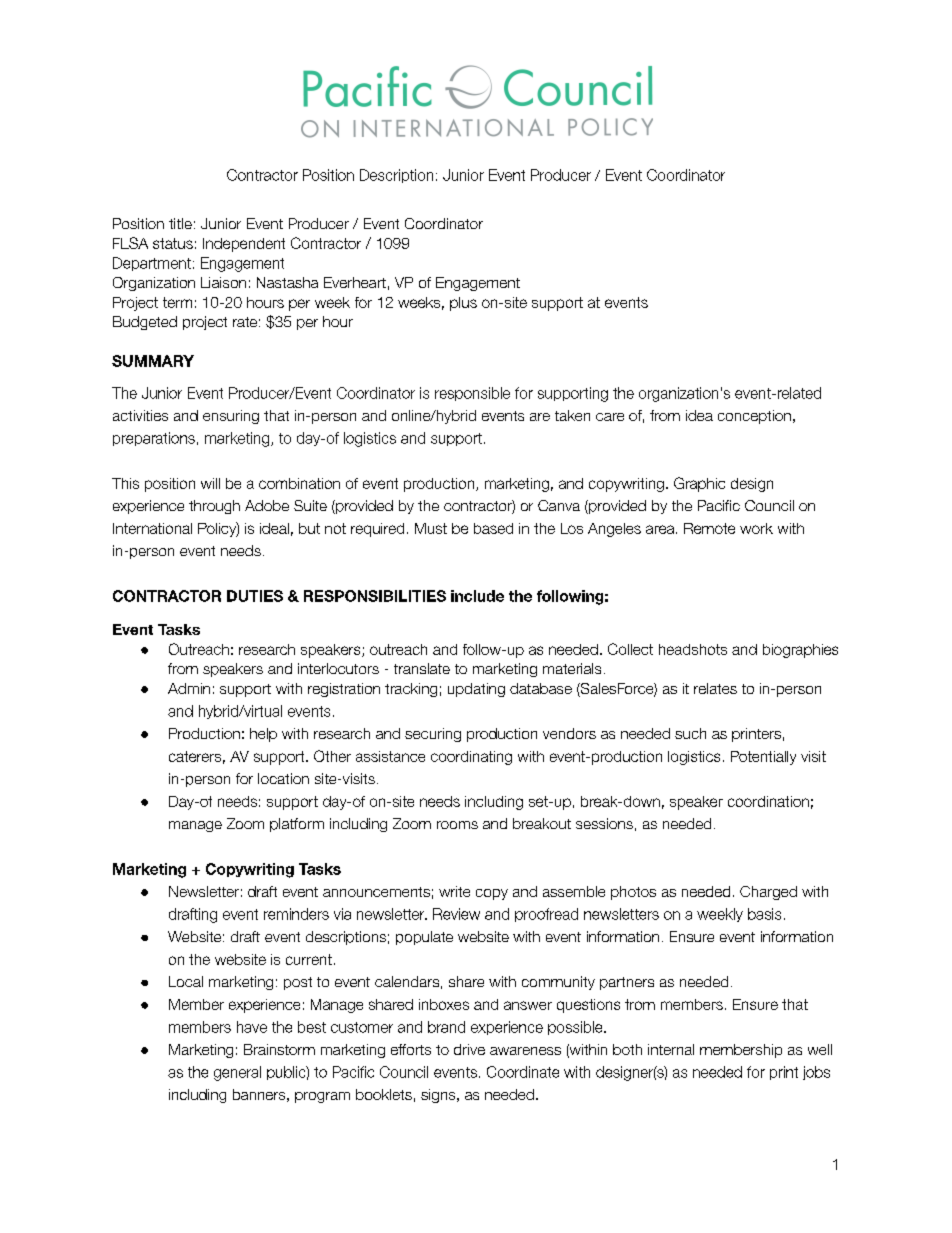 The height and width of the screenshot is (1233, 952). Describe the element at coordinates (469, 1049) in the screenshot. I see `drive` at that location.
